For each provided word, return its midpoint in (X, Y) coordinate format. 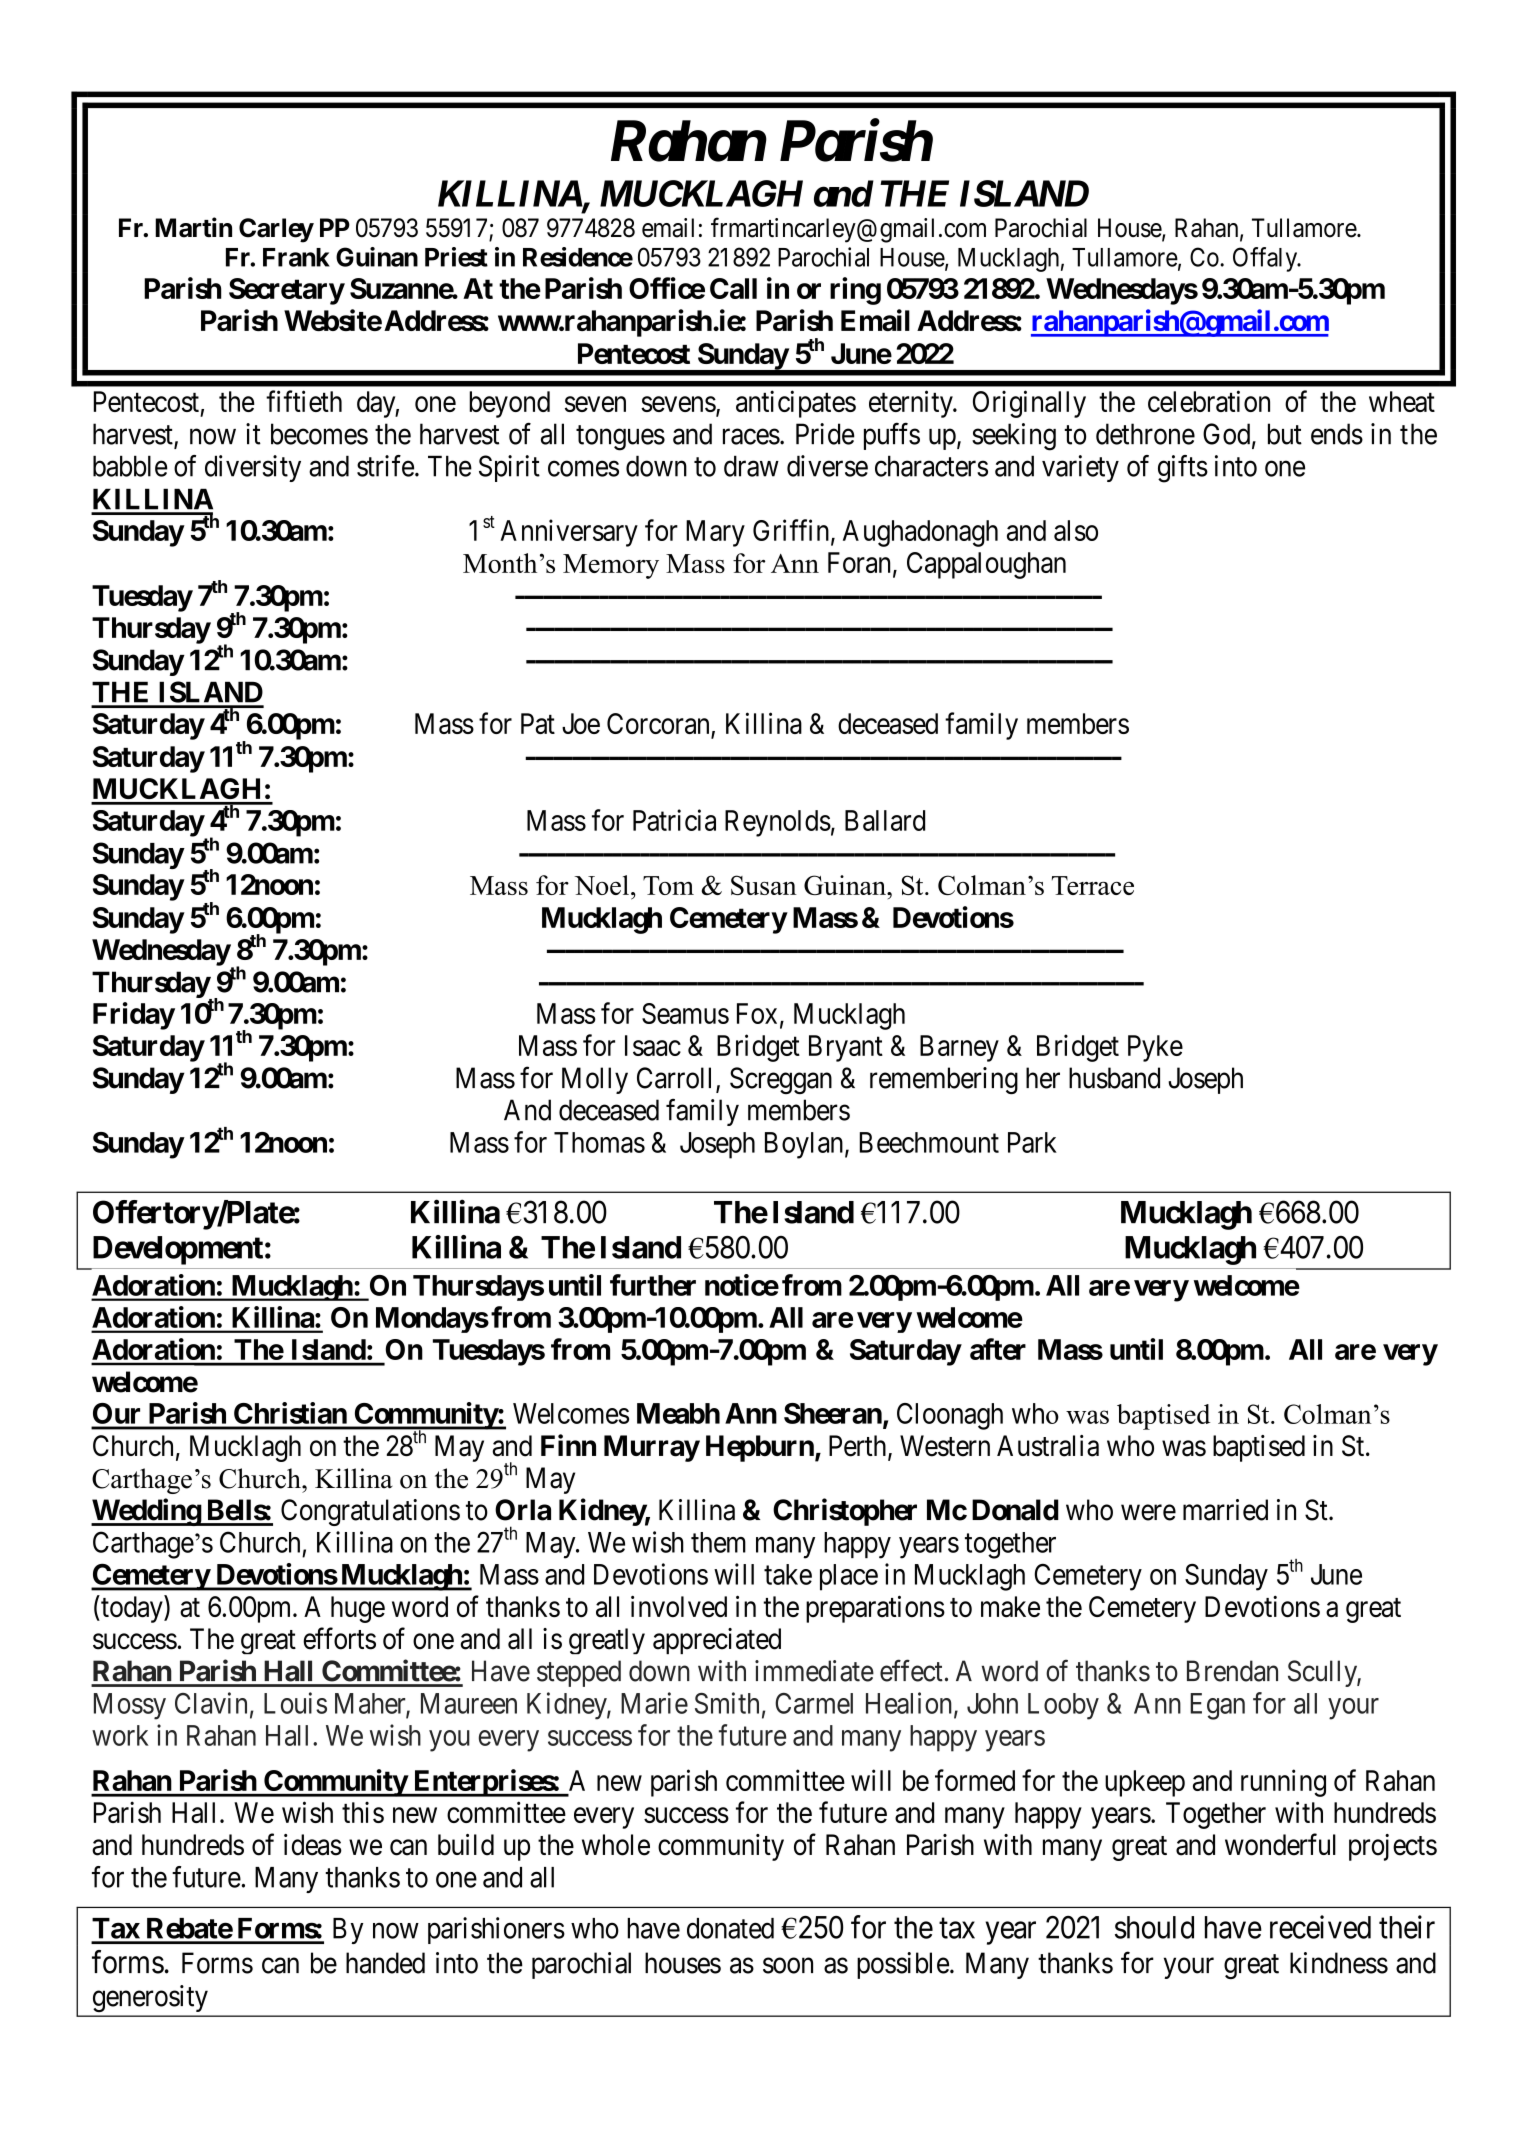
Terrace (1093, 885)
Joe (581, 723)
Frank (296, 257)
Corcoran (659, 725)
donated (730, 1928)
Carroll (677, 1079)
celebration (1209, 401)
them (718, 1542)
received (1320, 1927)
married (1225, 1510)
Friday (134, 1016)
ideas (313, 1845)
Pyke (1155, 1048)
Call (733, 288)
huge (358, 1609)
